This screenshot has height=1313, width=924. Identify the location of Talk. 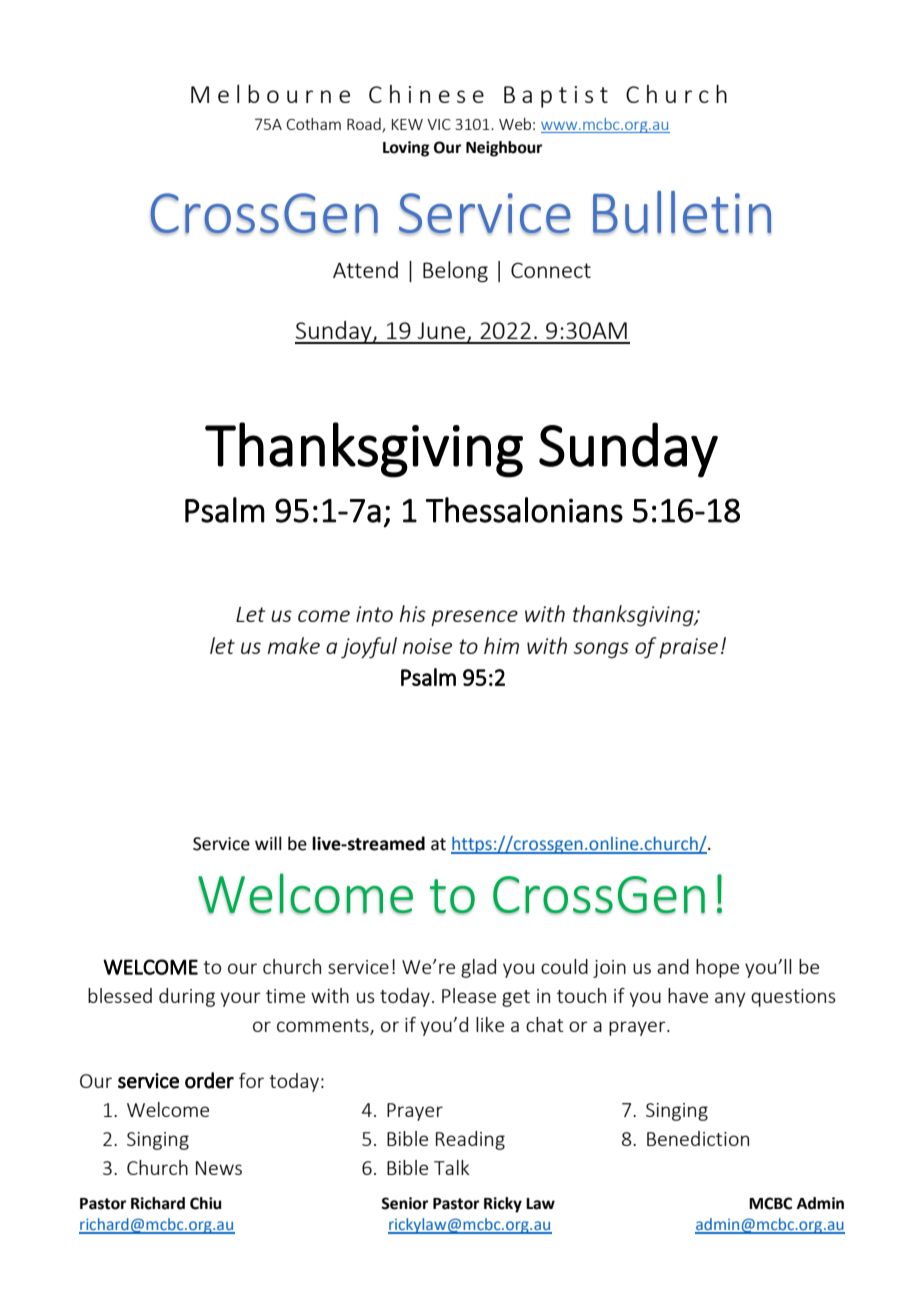
(451, 1167).
